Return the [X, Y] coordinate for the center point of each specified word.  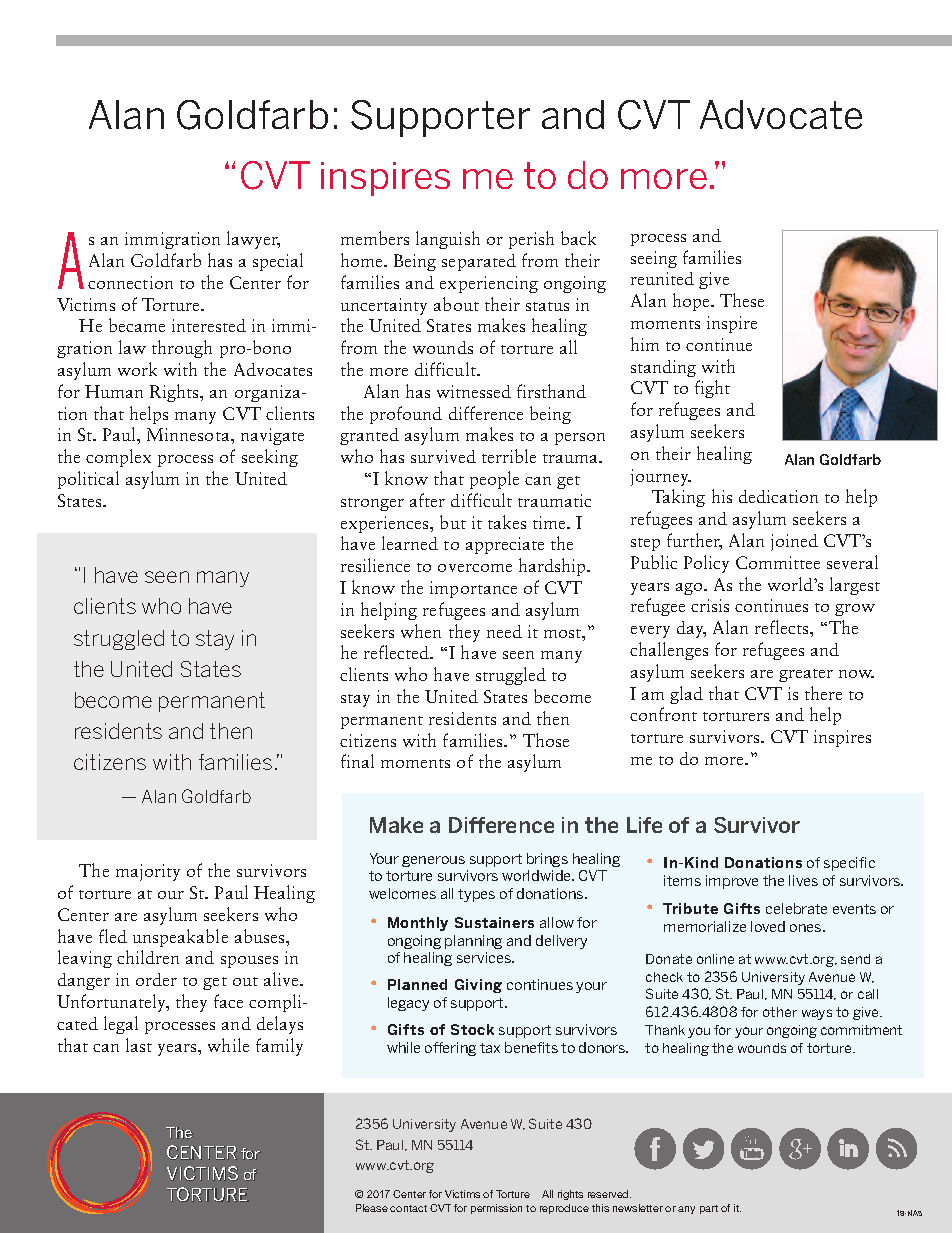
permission [496, 1209]
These [742, 300]
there [823, 693]
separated [479, 262]
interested [209, 325]
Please [372, 1208]
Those [546, 740]
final [357, 761]
